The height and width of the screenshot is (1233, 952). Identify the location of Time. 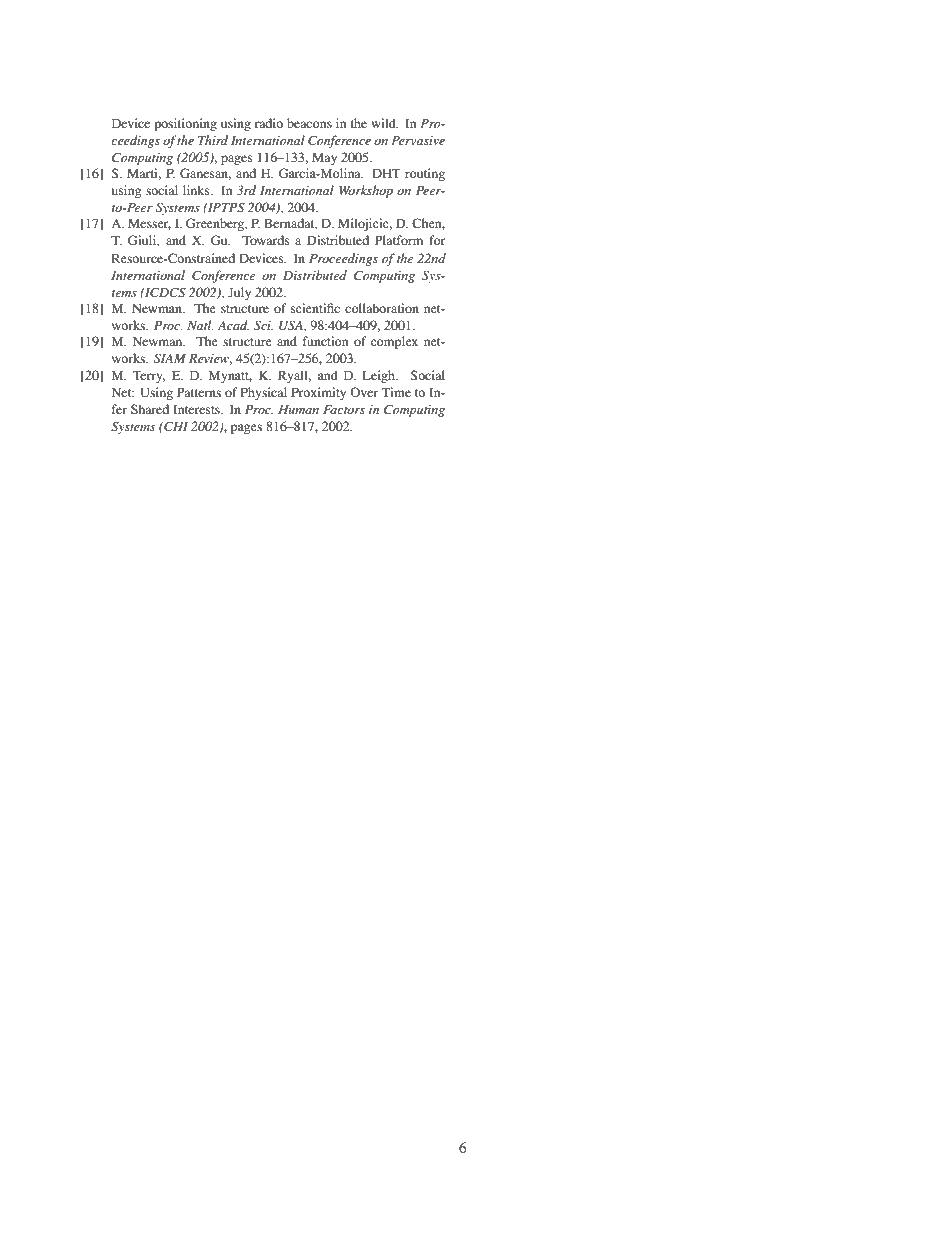
(396, 392).
